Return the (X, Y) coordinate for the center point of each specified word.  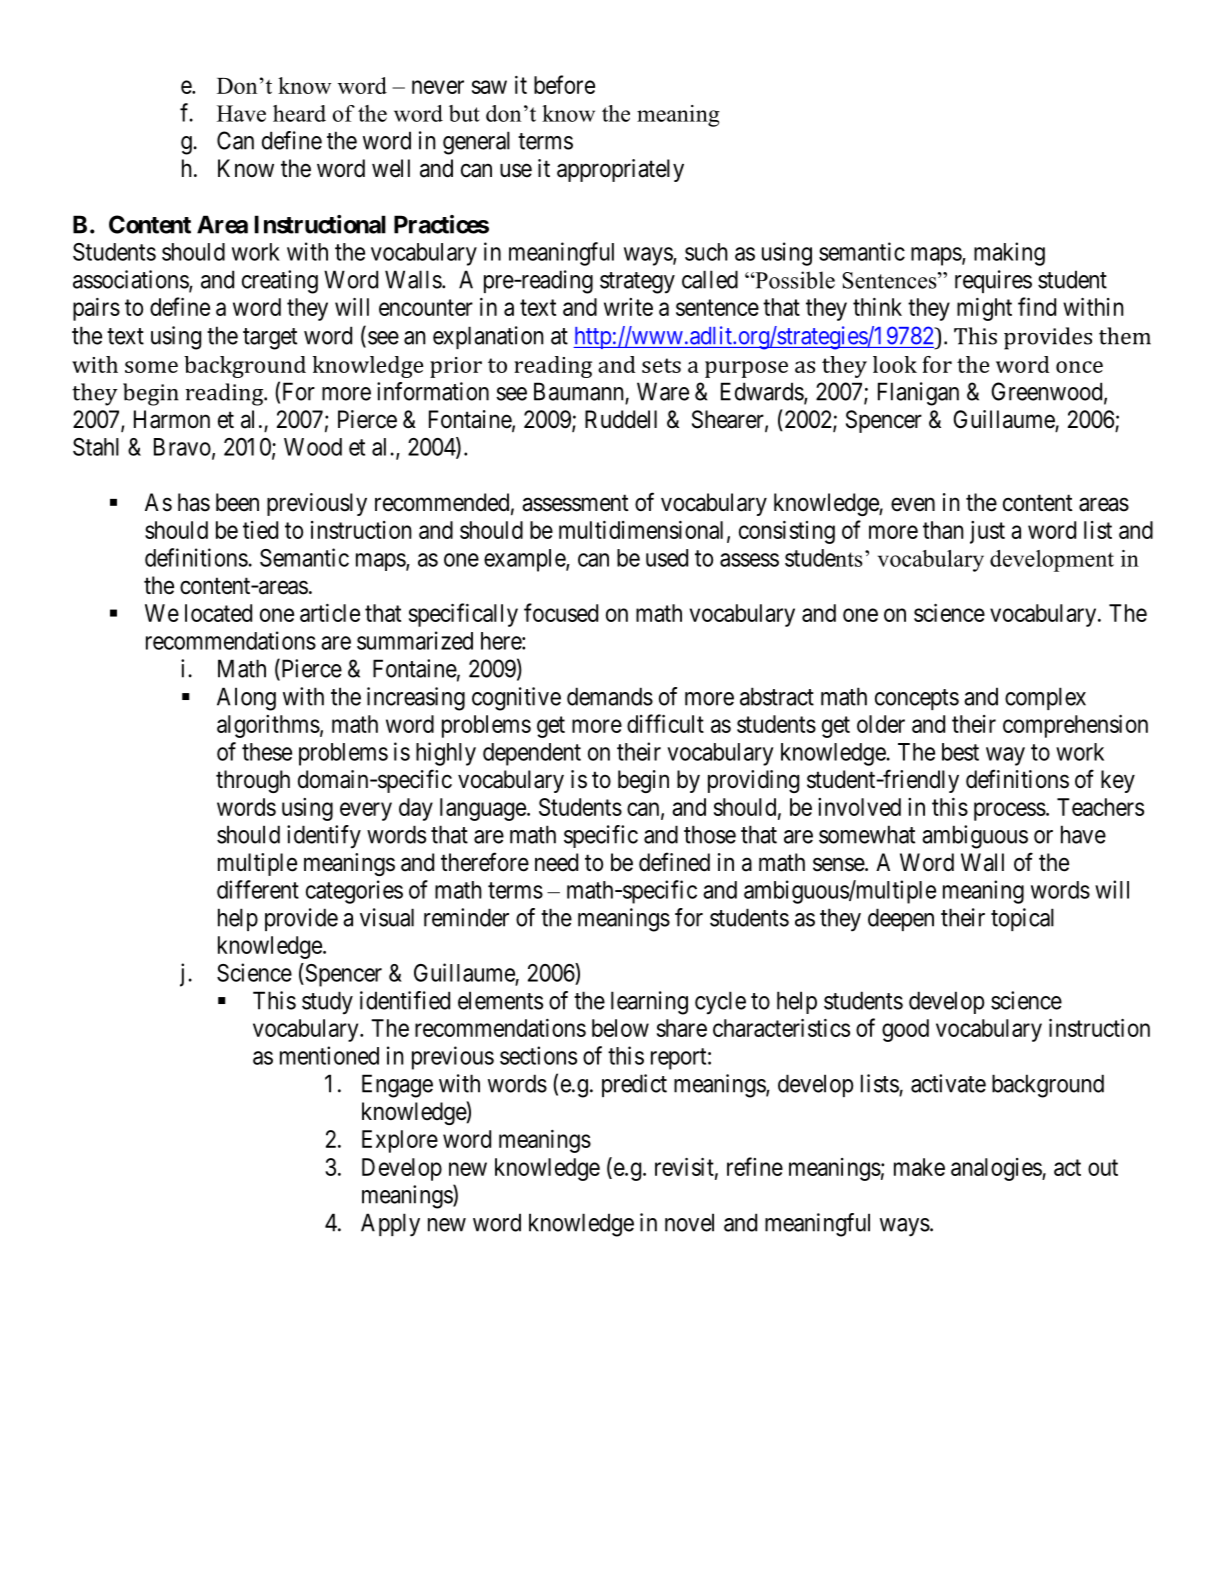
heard (299, 113)
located (218, 613)
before (564, 84)
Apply (390, 1225)
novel (689, 1222)
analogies (997, 1169)
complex (1045, 698)
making (1009, 254)
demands (610, 696)
